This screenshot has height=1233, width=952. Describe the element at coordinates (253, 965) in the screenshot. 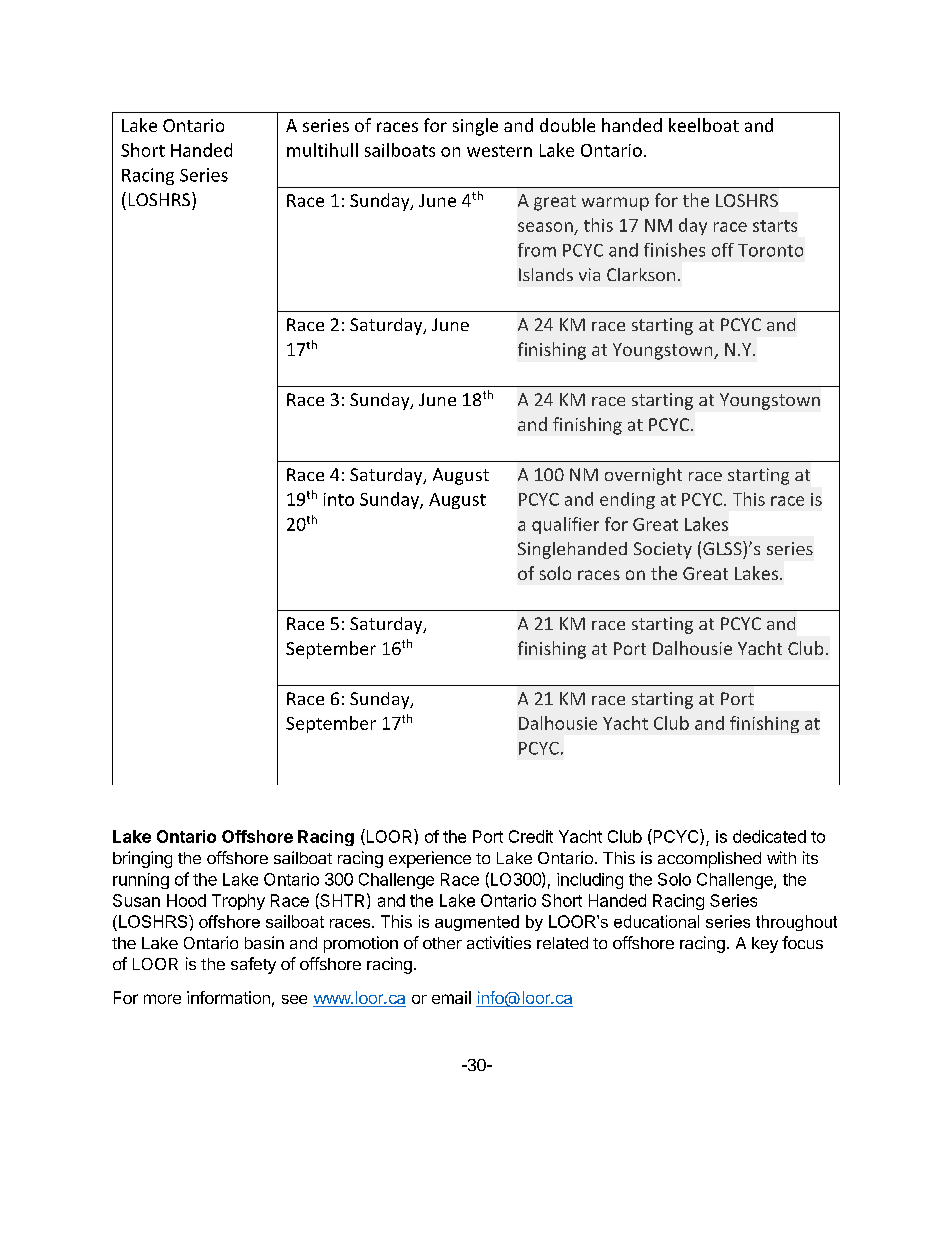

I see `safety` at that location.
